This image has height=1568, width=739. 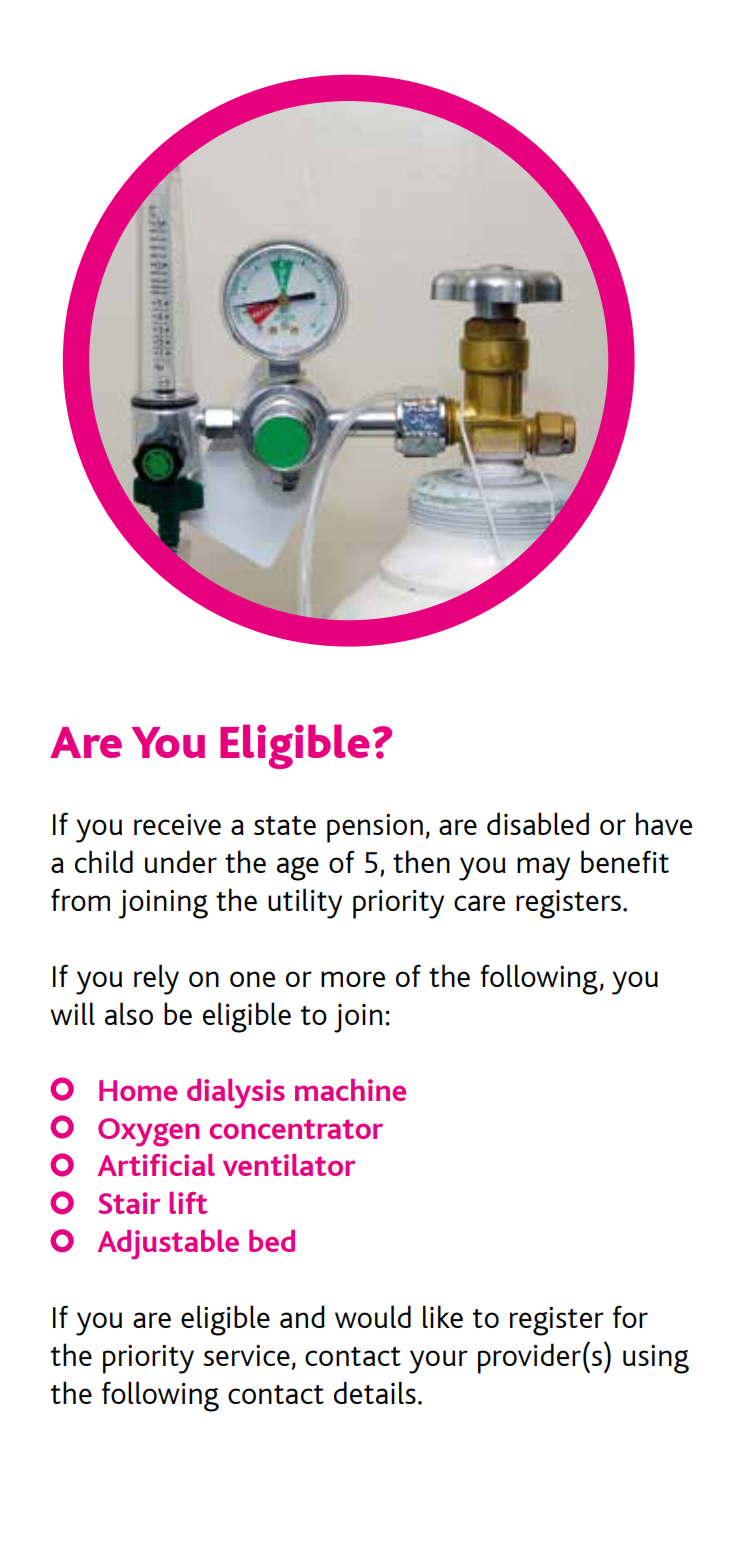 I want to click on service, so click(x=246, y=1355).
